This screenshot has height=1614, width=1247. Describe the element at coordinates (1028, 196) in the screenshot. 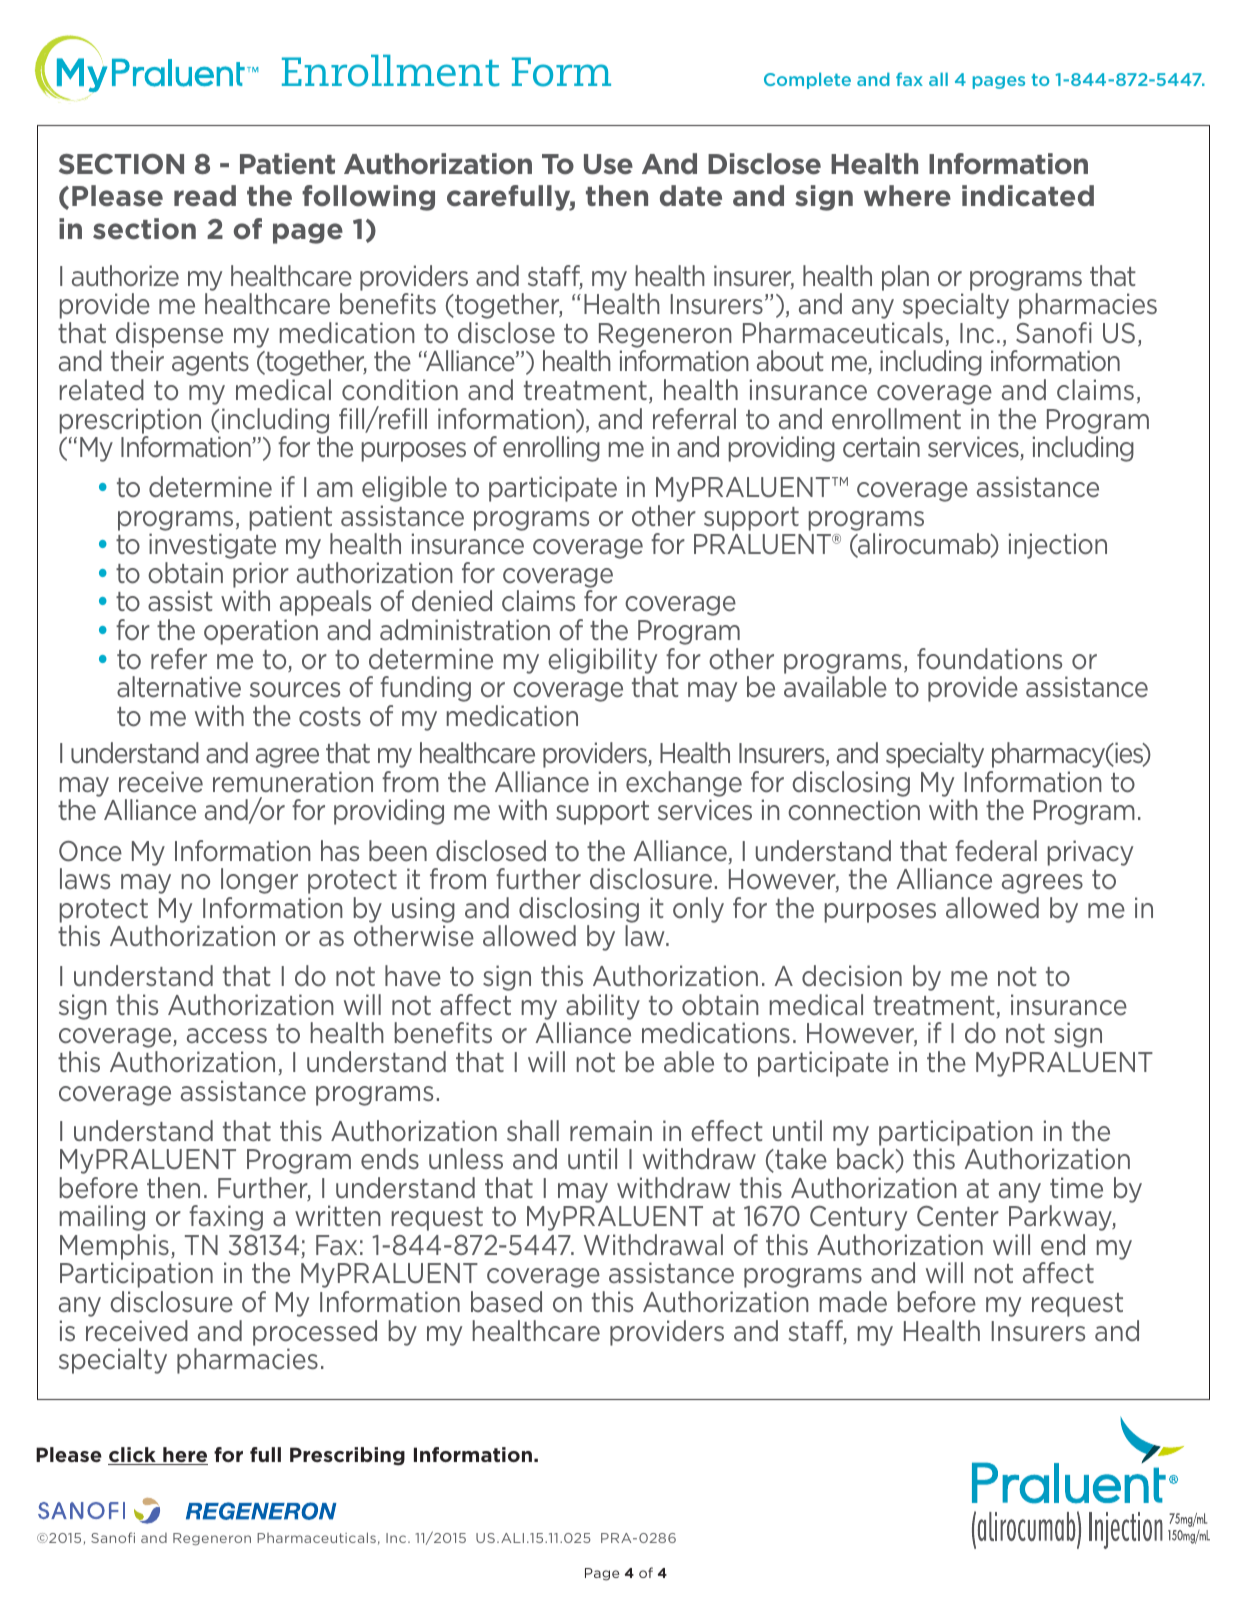

I see `indicated` at that location.
